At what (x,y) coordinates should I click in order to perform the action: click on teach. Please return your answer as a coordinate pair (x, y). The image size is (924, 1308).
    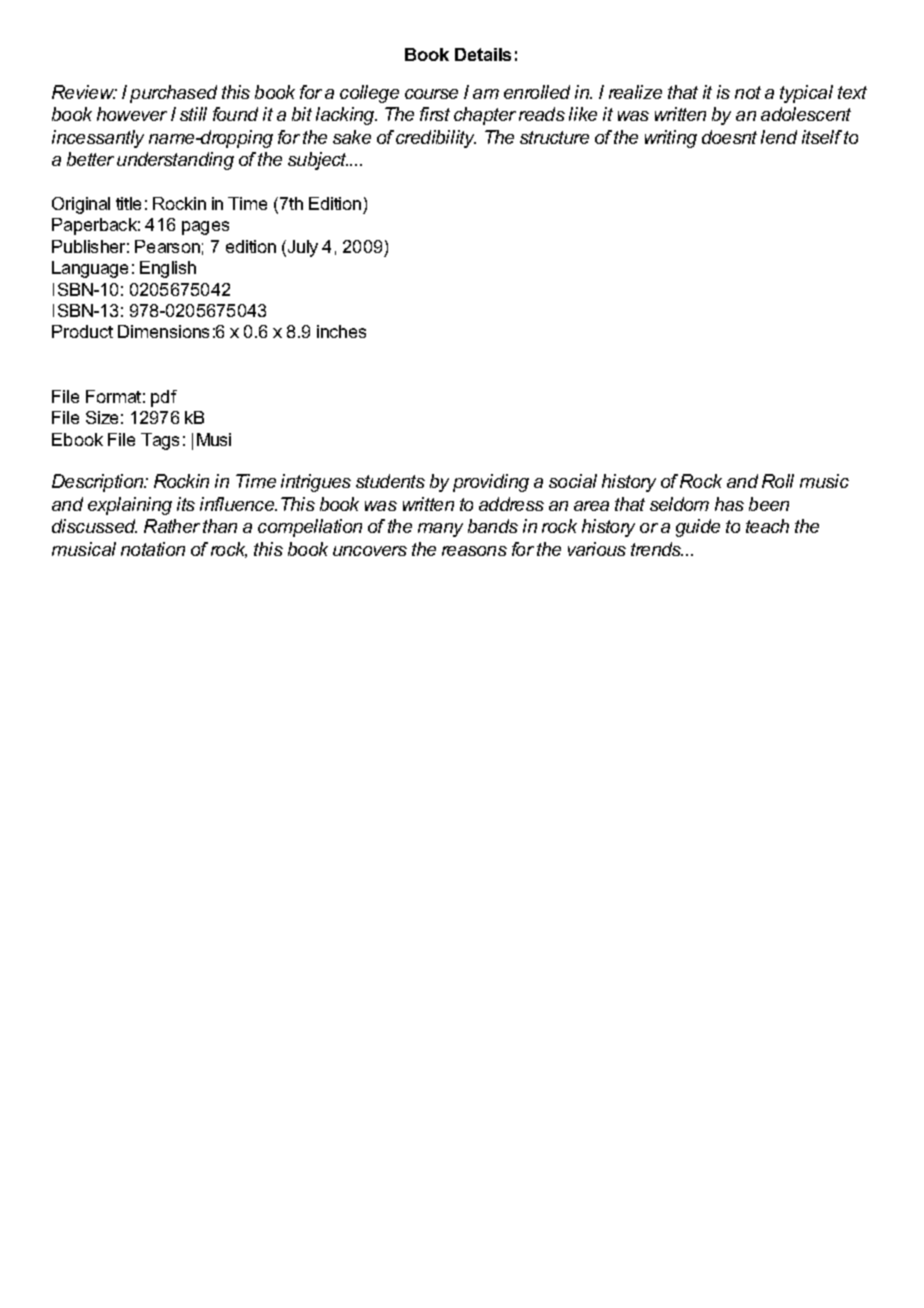
    Looking at the image, I should click on (767, 526).
